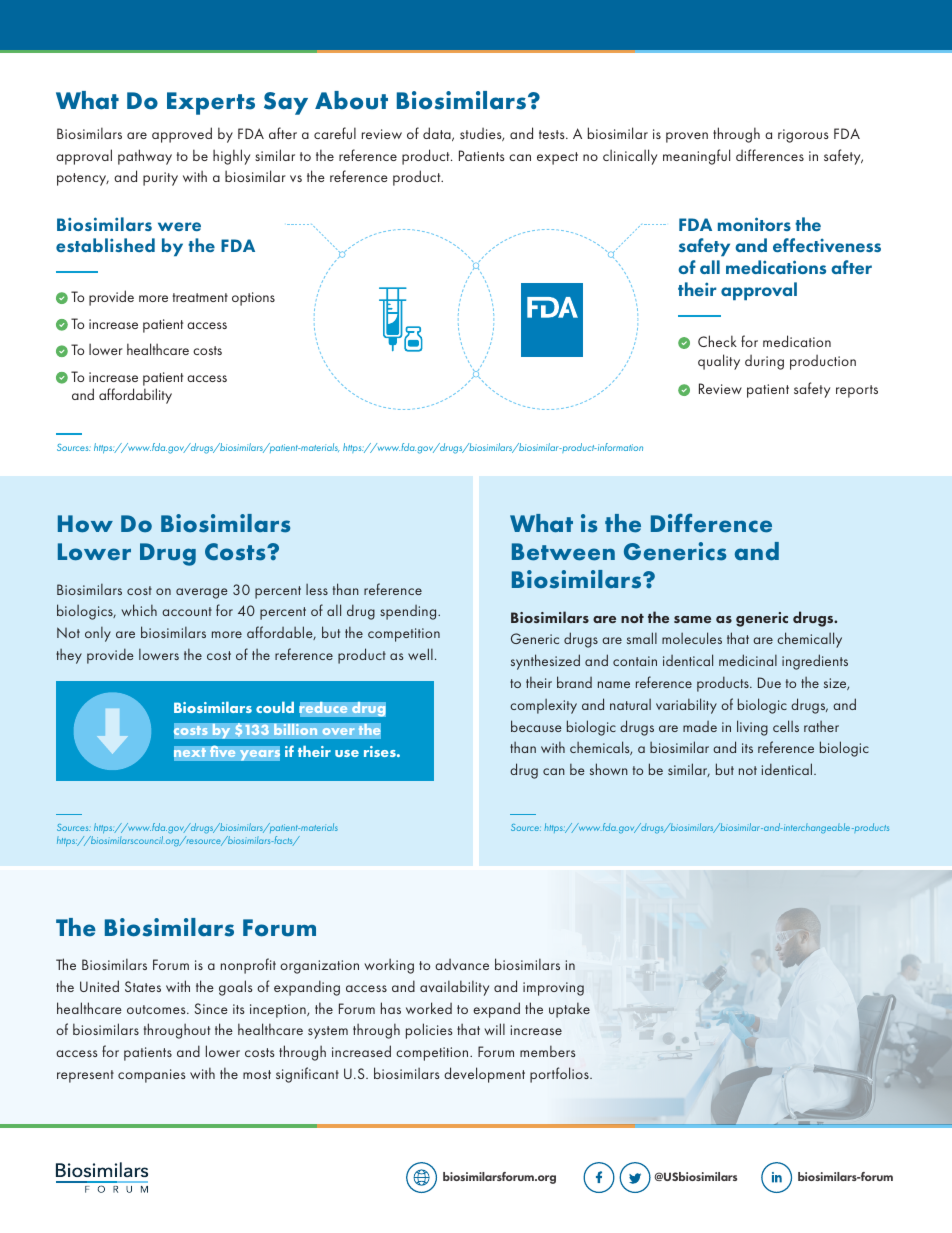 This screenshot has height=1233, width=952. I want to click on affordability, so click(135, 396).
